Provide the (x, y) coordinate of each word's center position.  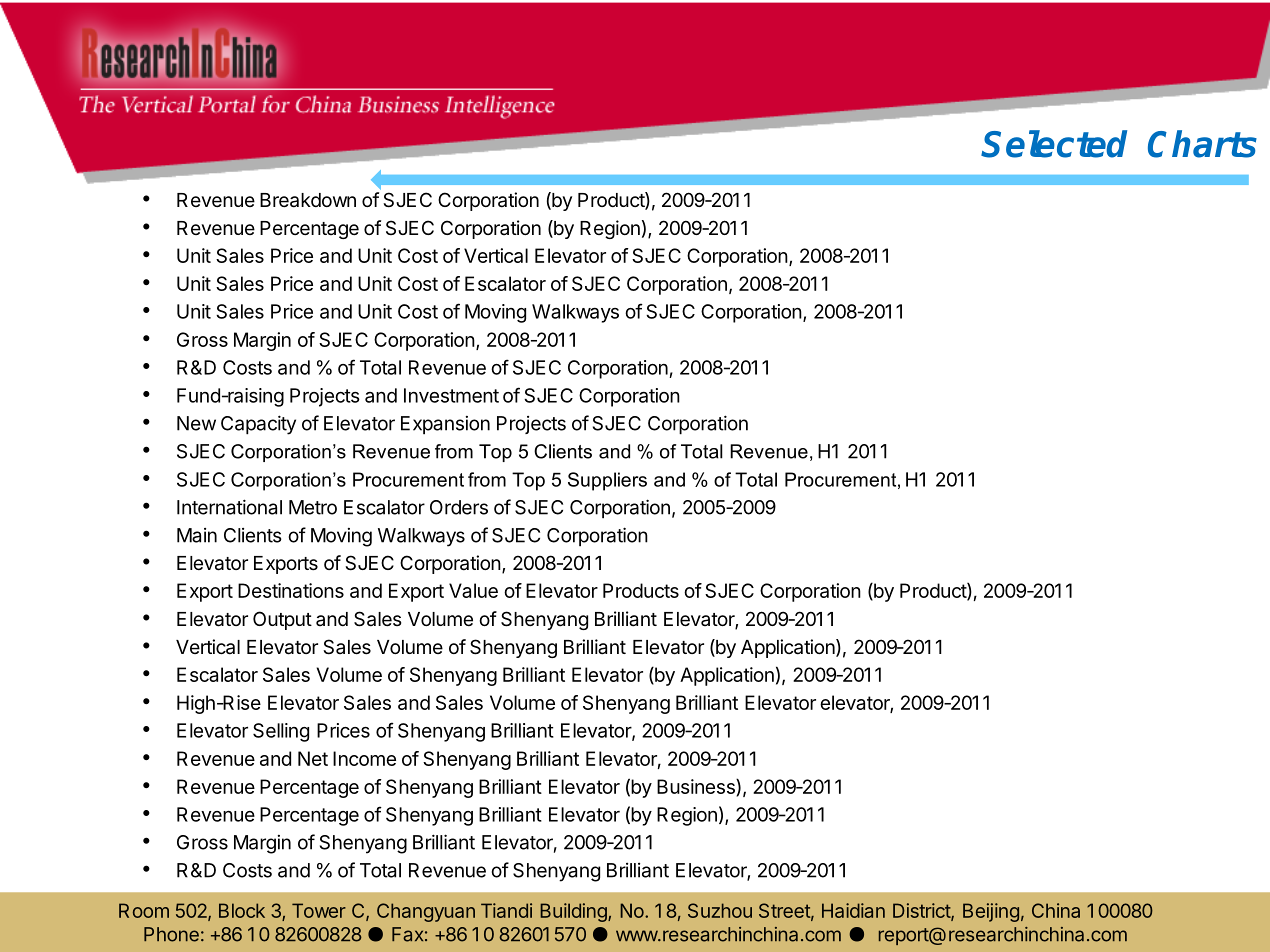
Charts (1202, 144)
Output (282, 620)
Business (697, 787)
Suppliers (607, 481)
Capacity (258, 425)
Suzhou (720, 910)
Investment (451, 395)
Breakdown (308, 200)
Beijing (991, 912)
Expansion (445, 425)
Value (473, 590)
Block (242, 910)
